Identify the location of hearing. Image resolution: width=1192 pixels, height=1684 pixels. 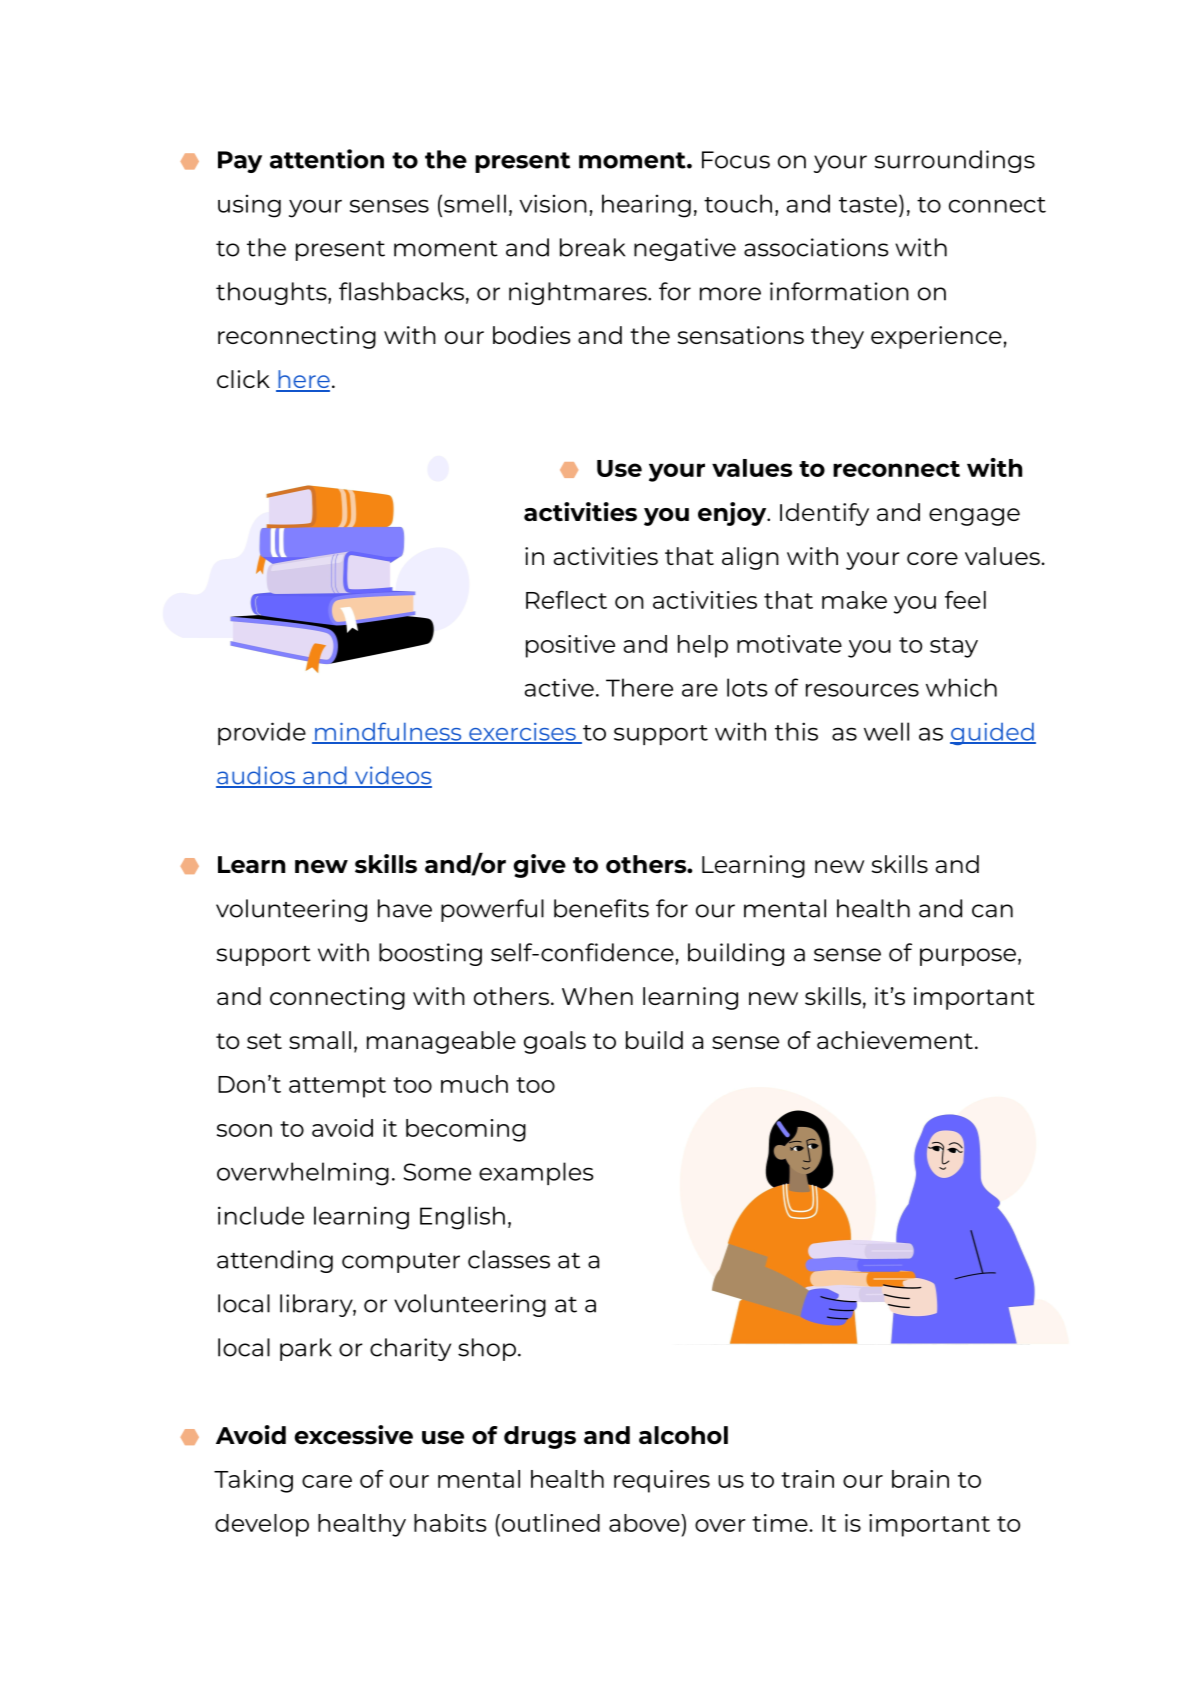
(646, 206).
